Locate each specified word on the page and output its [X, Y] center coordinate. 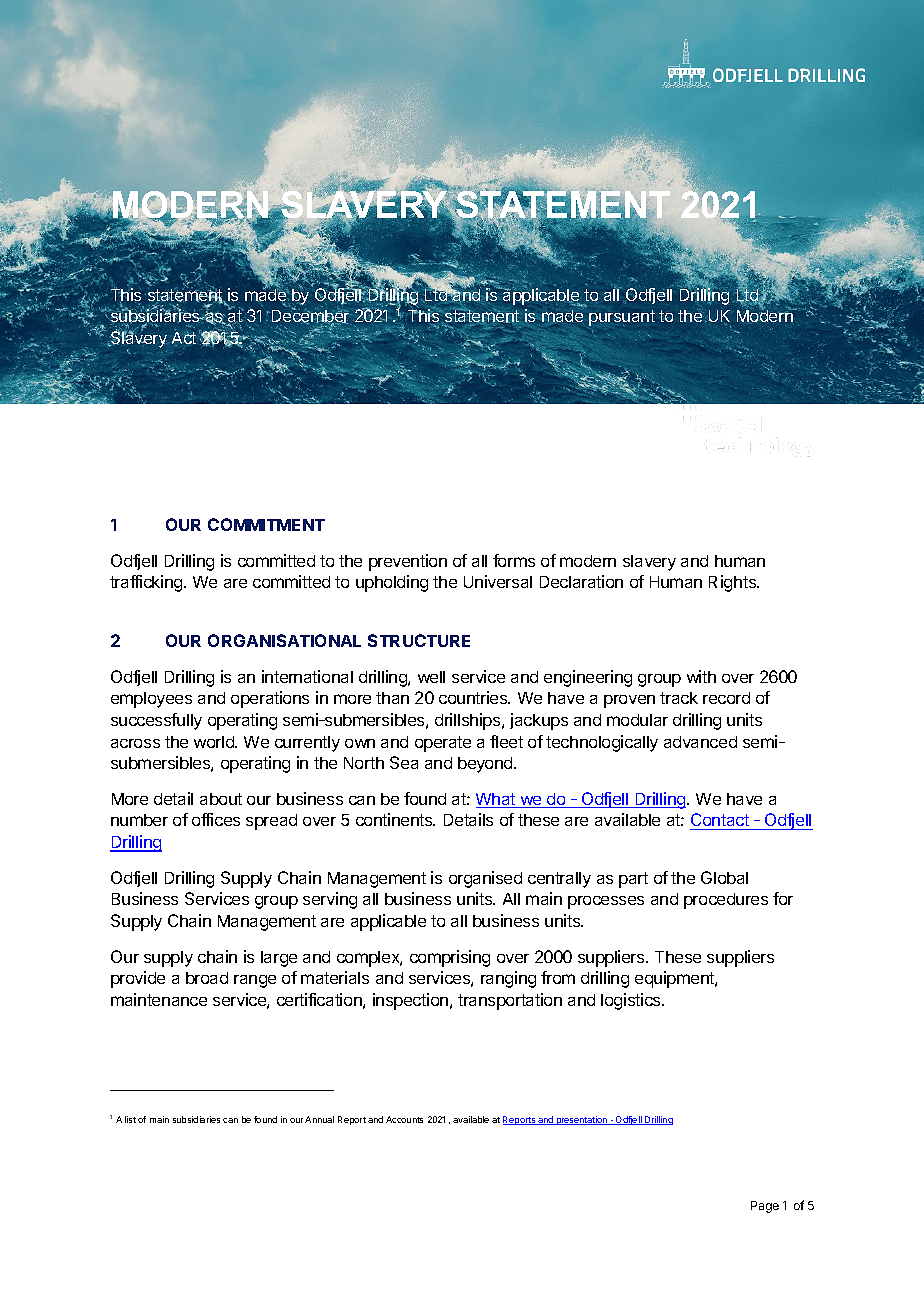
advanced [700, 742]
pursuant [622, 318]
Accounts [404, 1119]
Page [765, 1207]
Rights [734, 583]
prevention [408, 562]
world [215, 742]
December [312, 316]
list [130, 1119]
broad [207, 978]
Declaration [581, 581]
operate [443, 744]
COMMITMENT [266, 524]
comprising [450, 958]
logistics [632, 1001]
